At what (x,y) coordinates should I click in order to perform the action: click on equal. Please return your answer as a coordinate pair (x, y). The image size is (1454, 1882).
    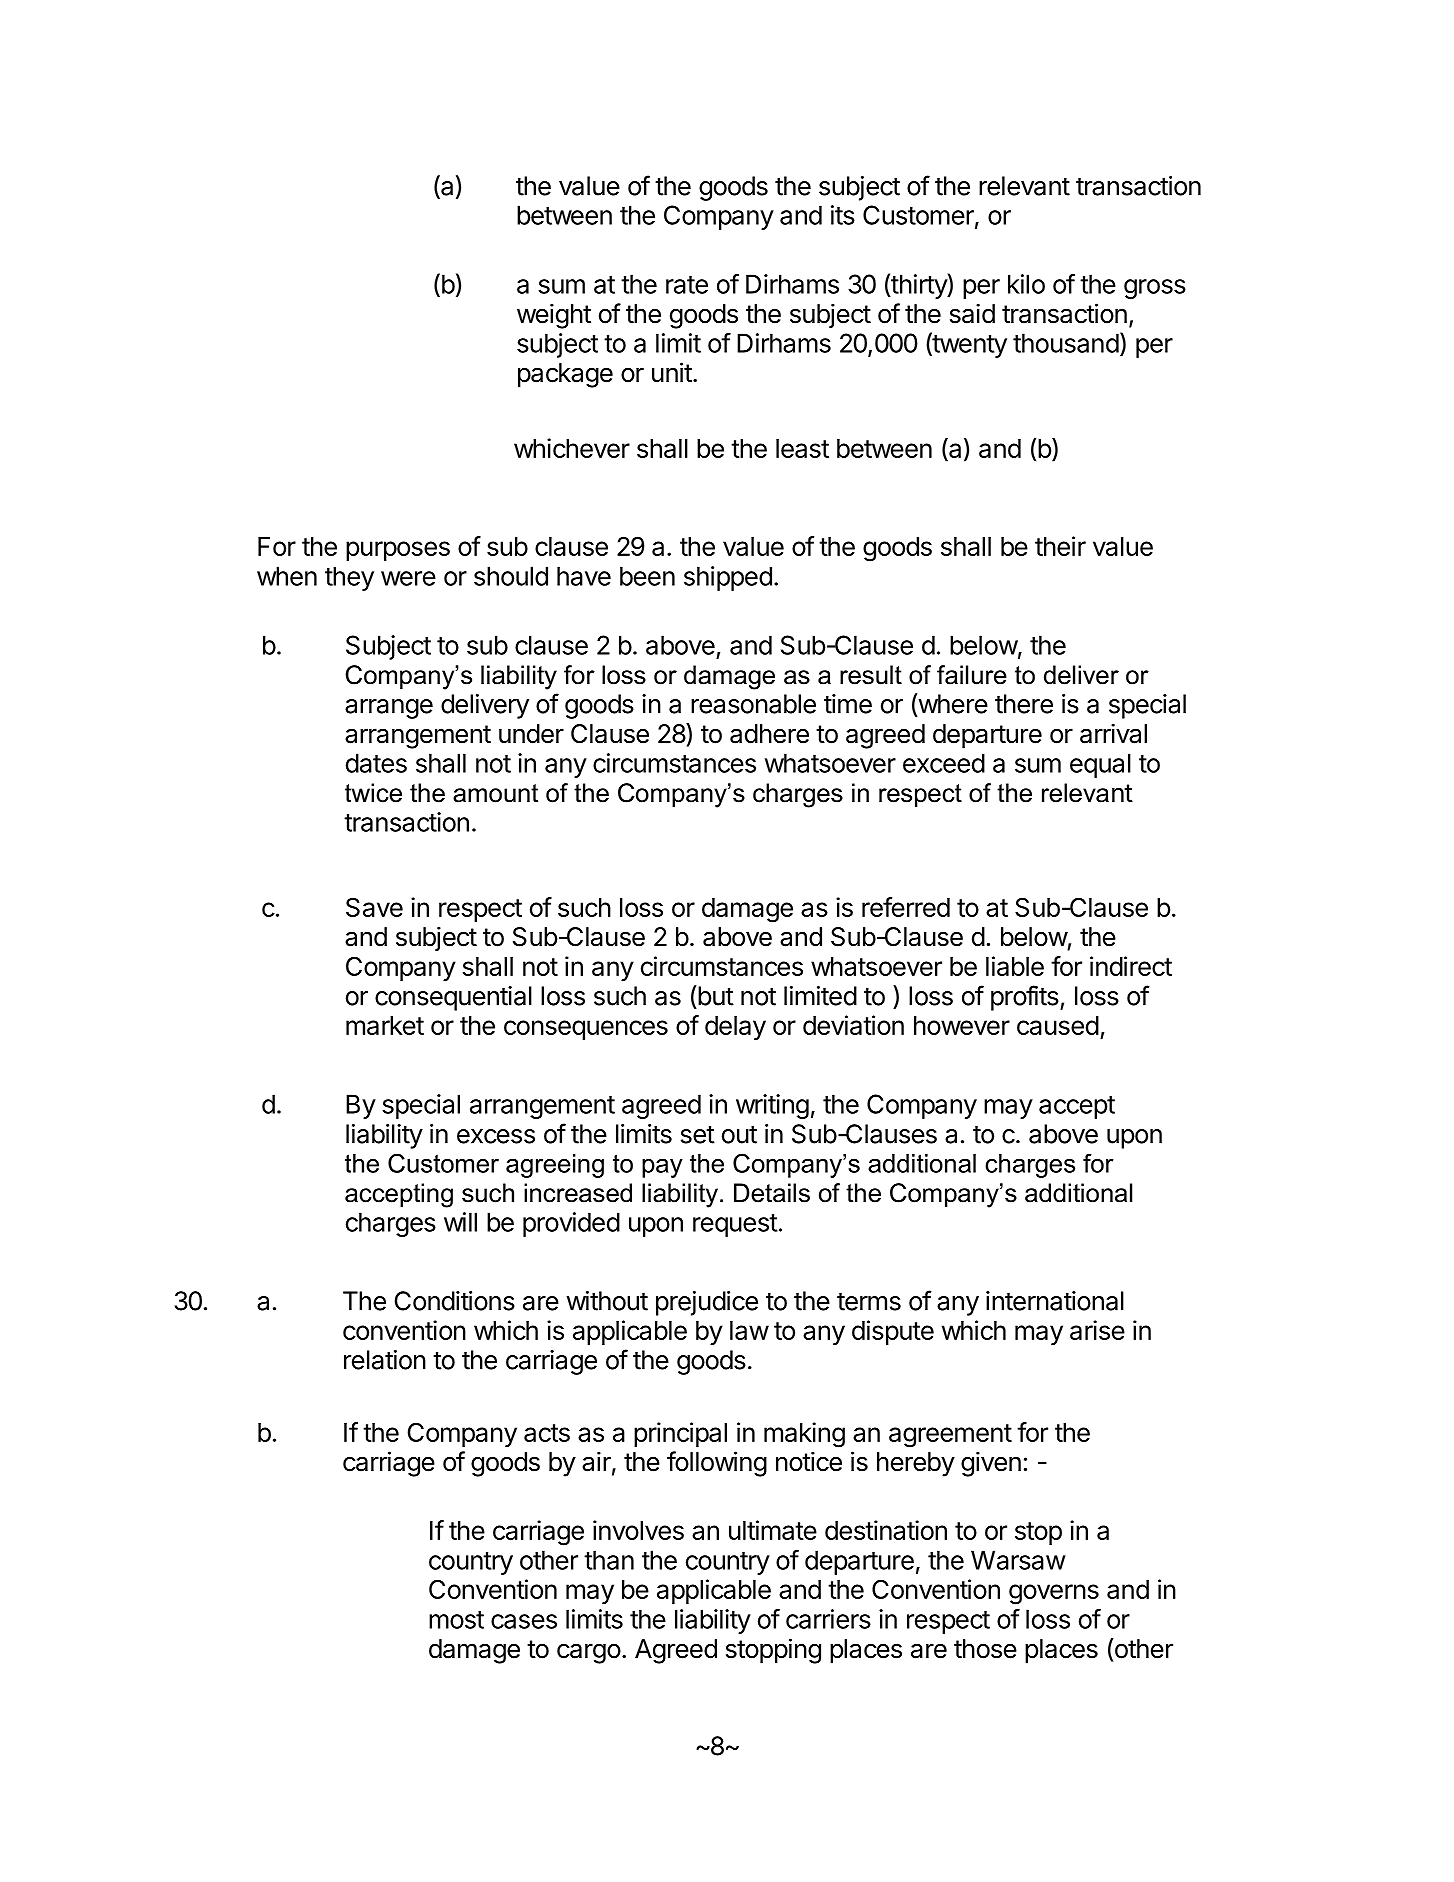
    Looking at the image, I should click on (1100, 765).
